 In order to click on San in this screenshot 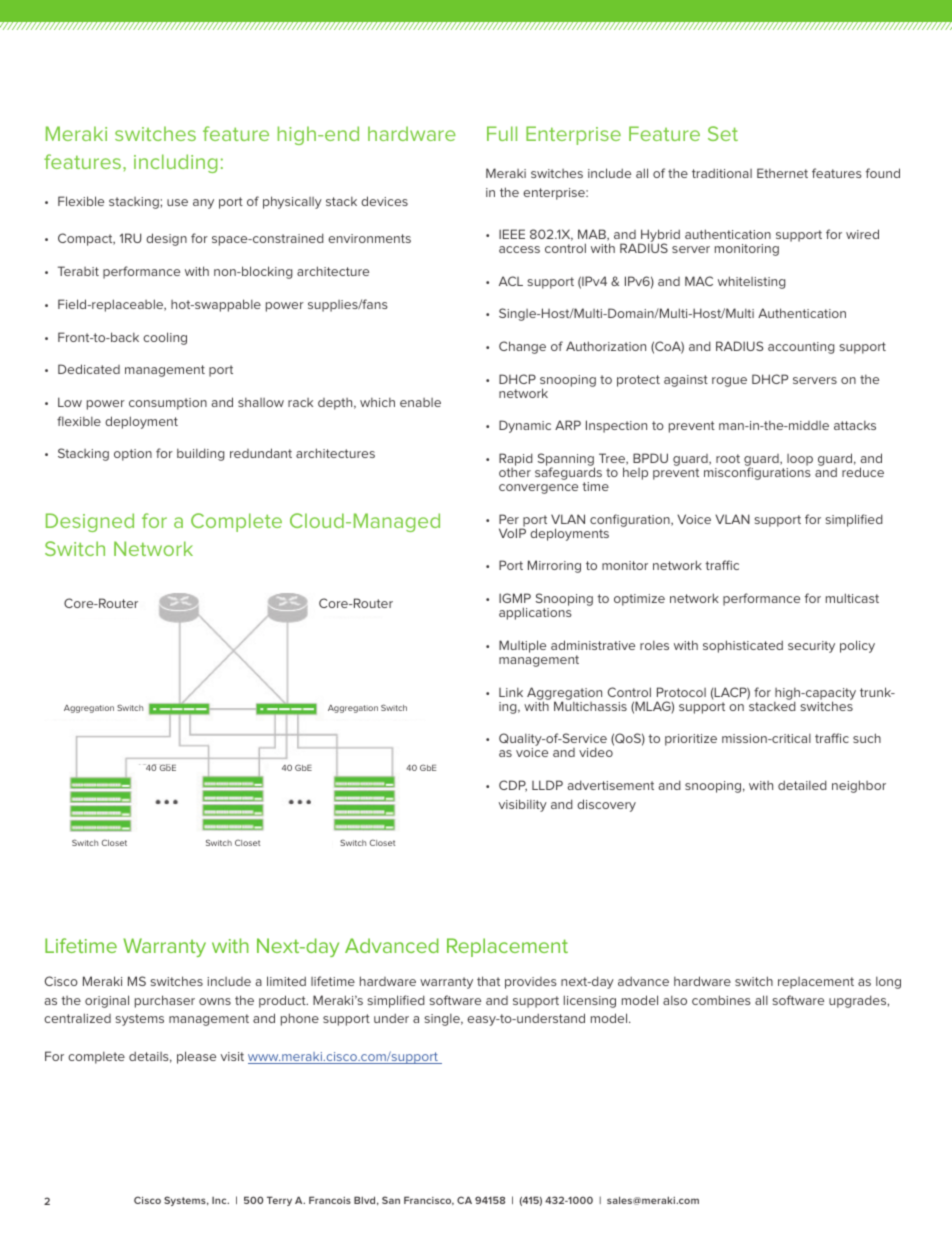, I will do `click(391, 1200)`.
